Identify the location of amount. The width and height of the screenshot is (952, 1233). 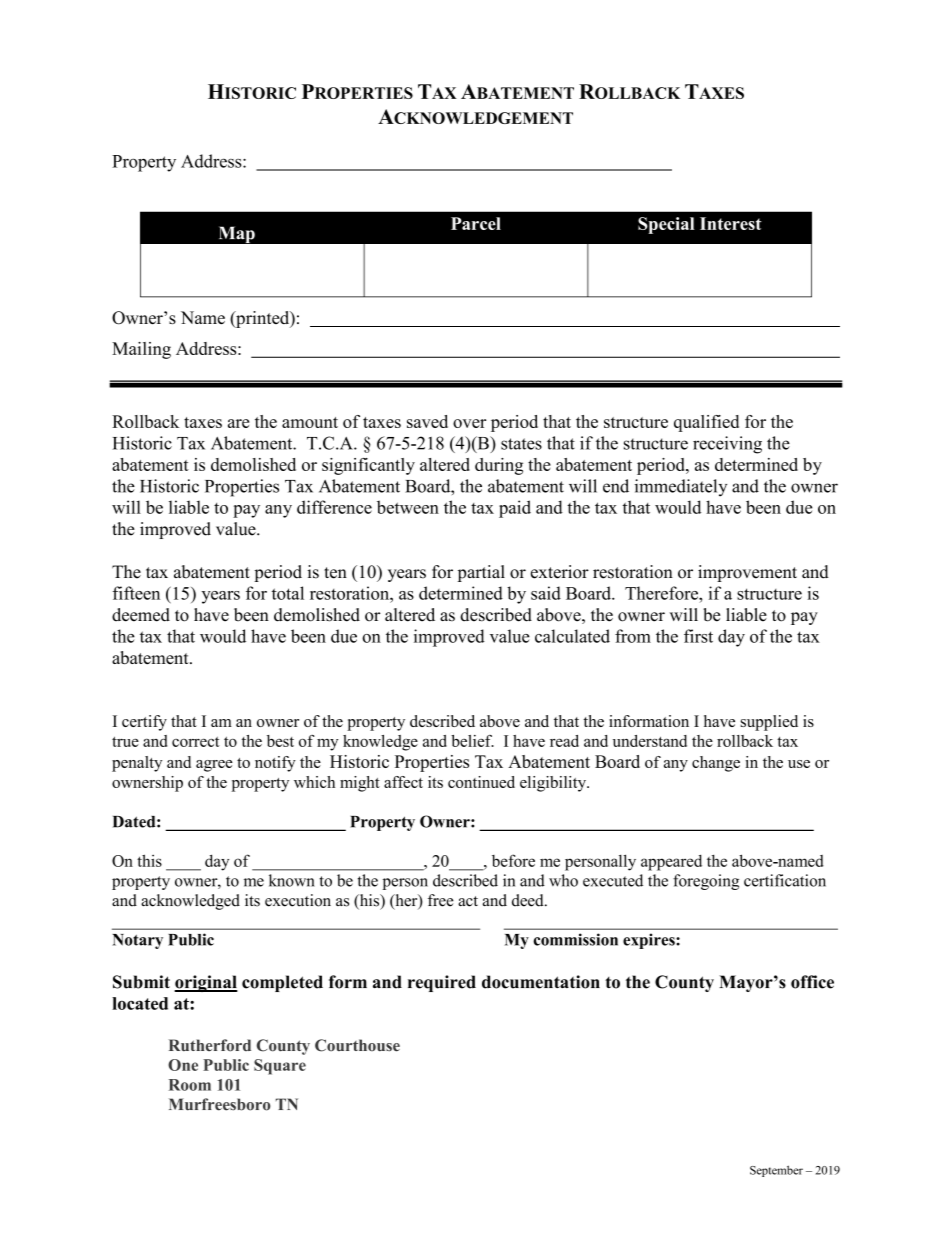
(310, 422).
